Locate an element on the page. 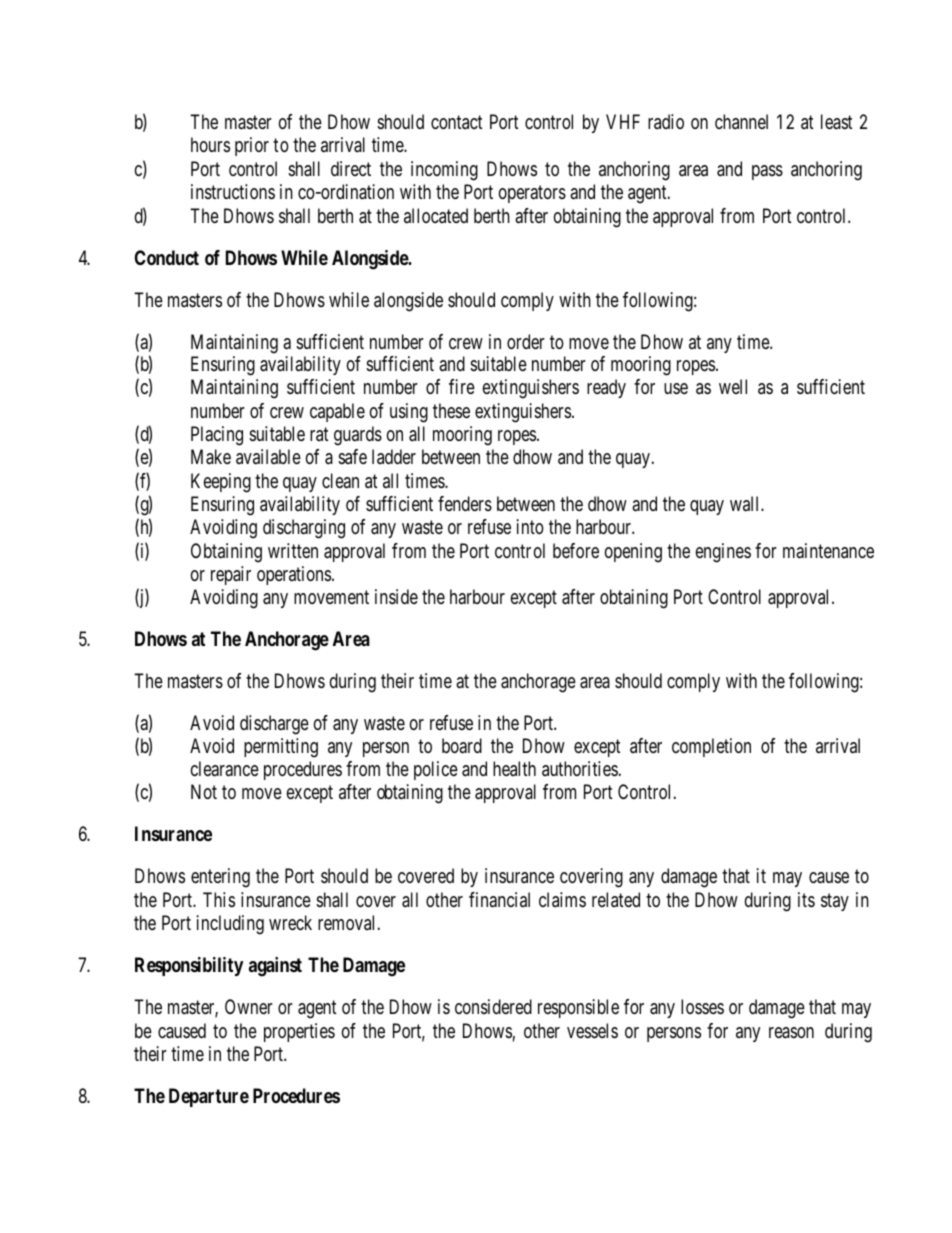  contact is located at coordinates (456, 122).
